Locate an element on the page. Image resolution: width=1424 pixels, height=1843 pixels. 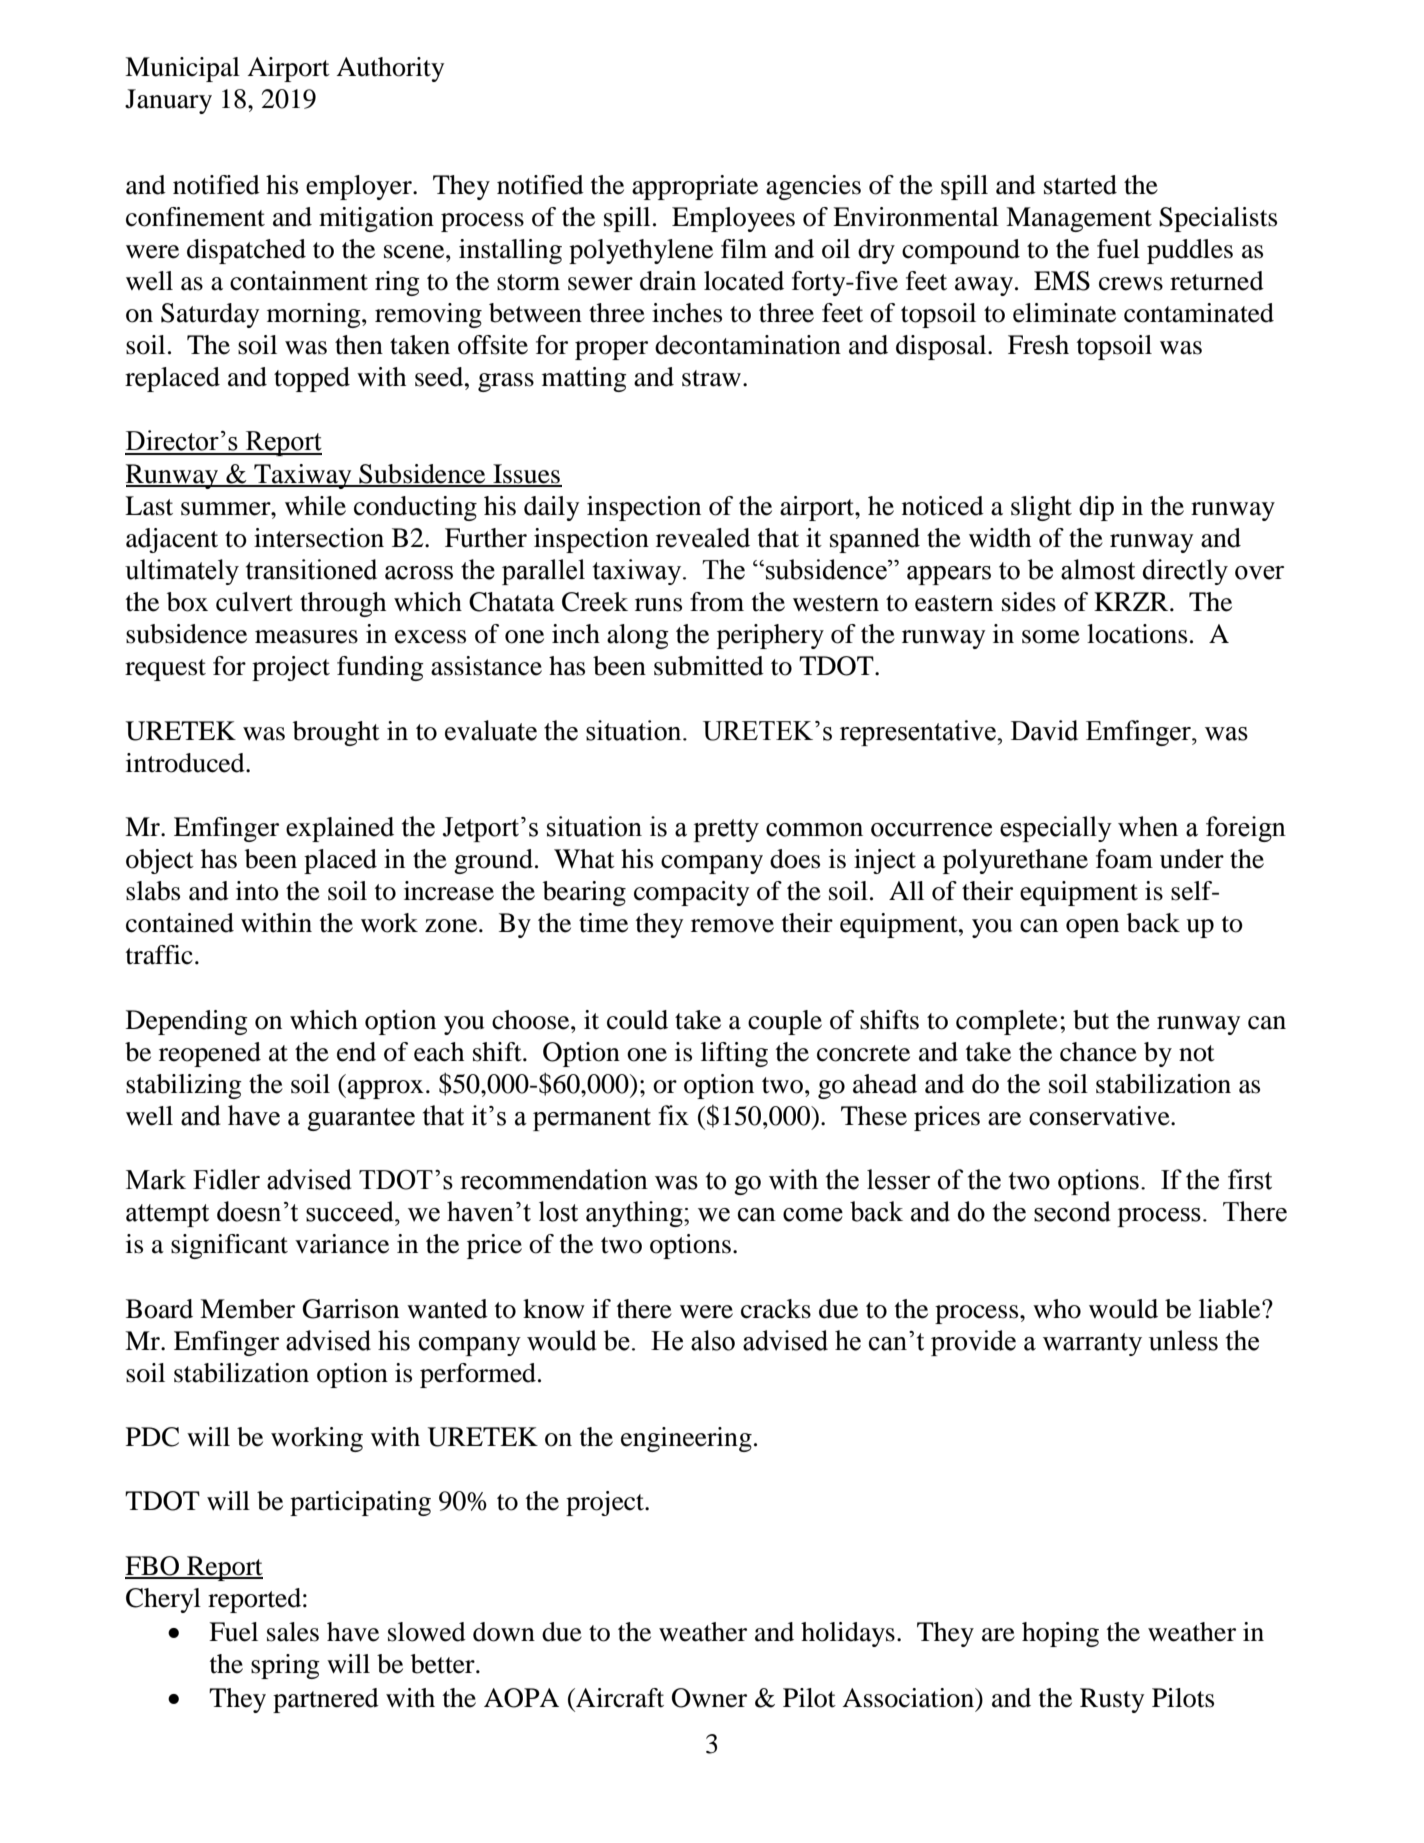
into is located at coordinates (257, 891).
